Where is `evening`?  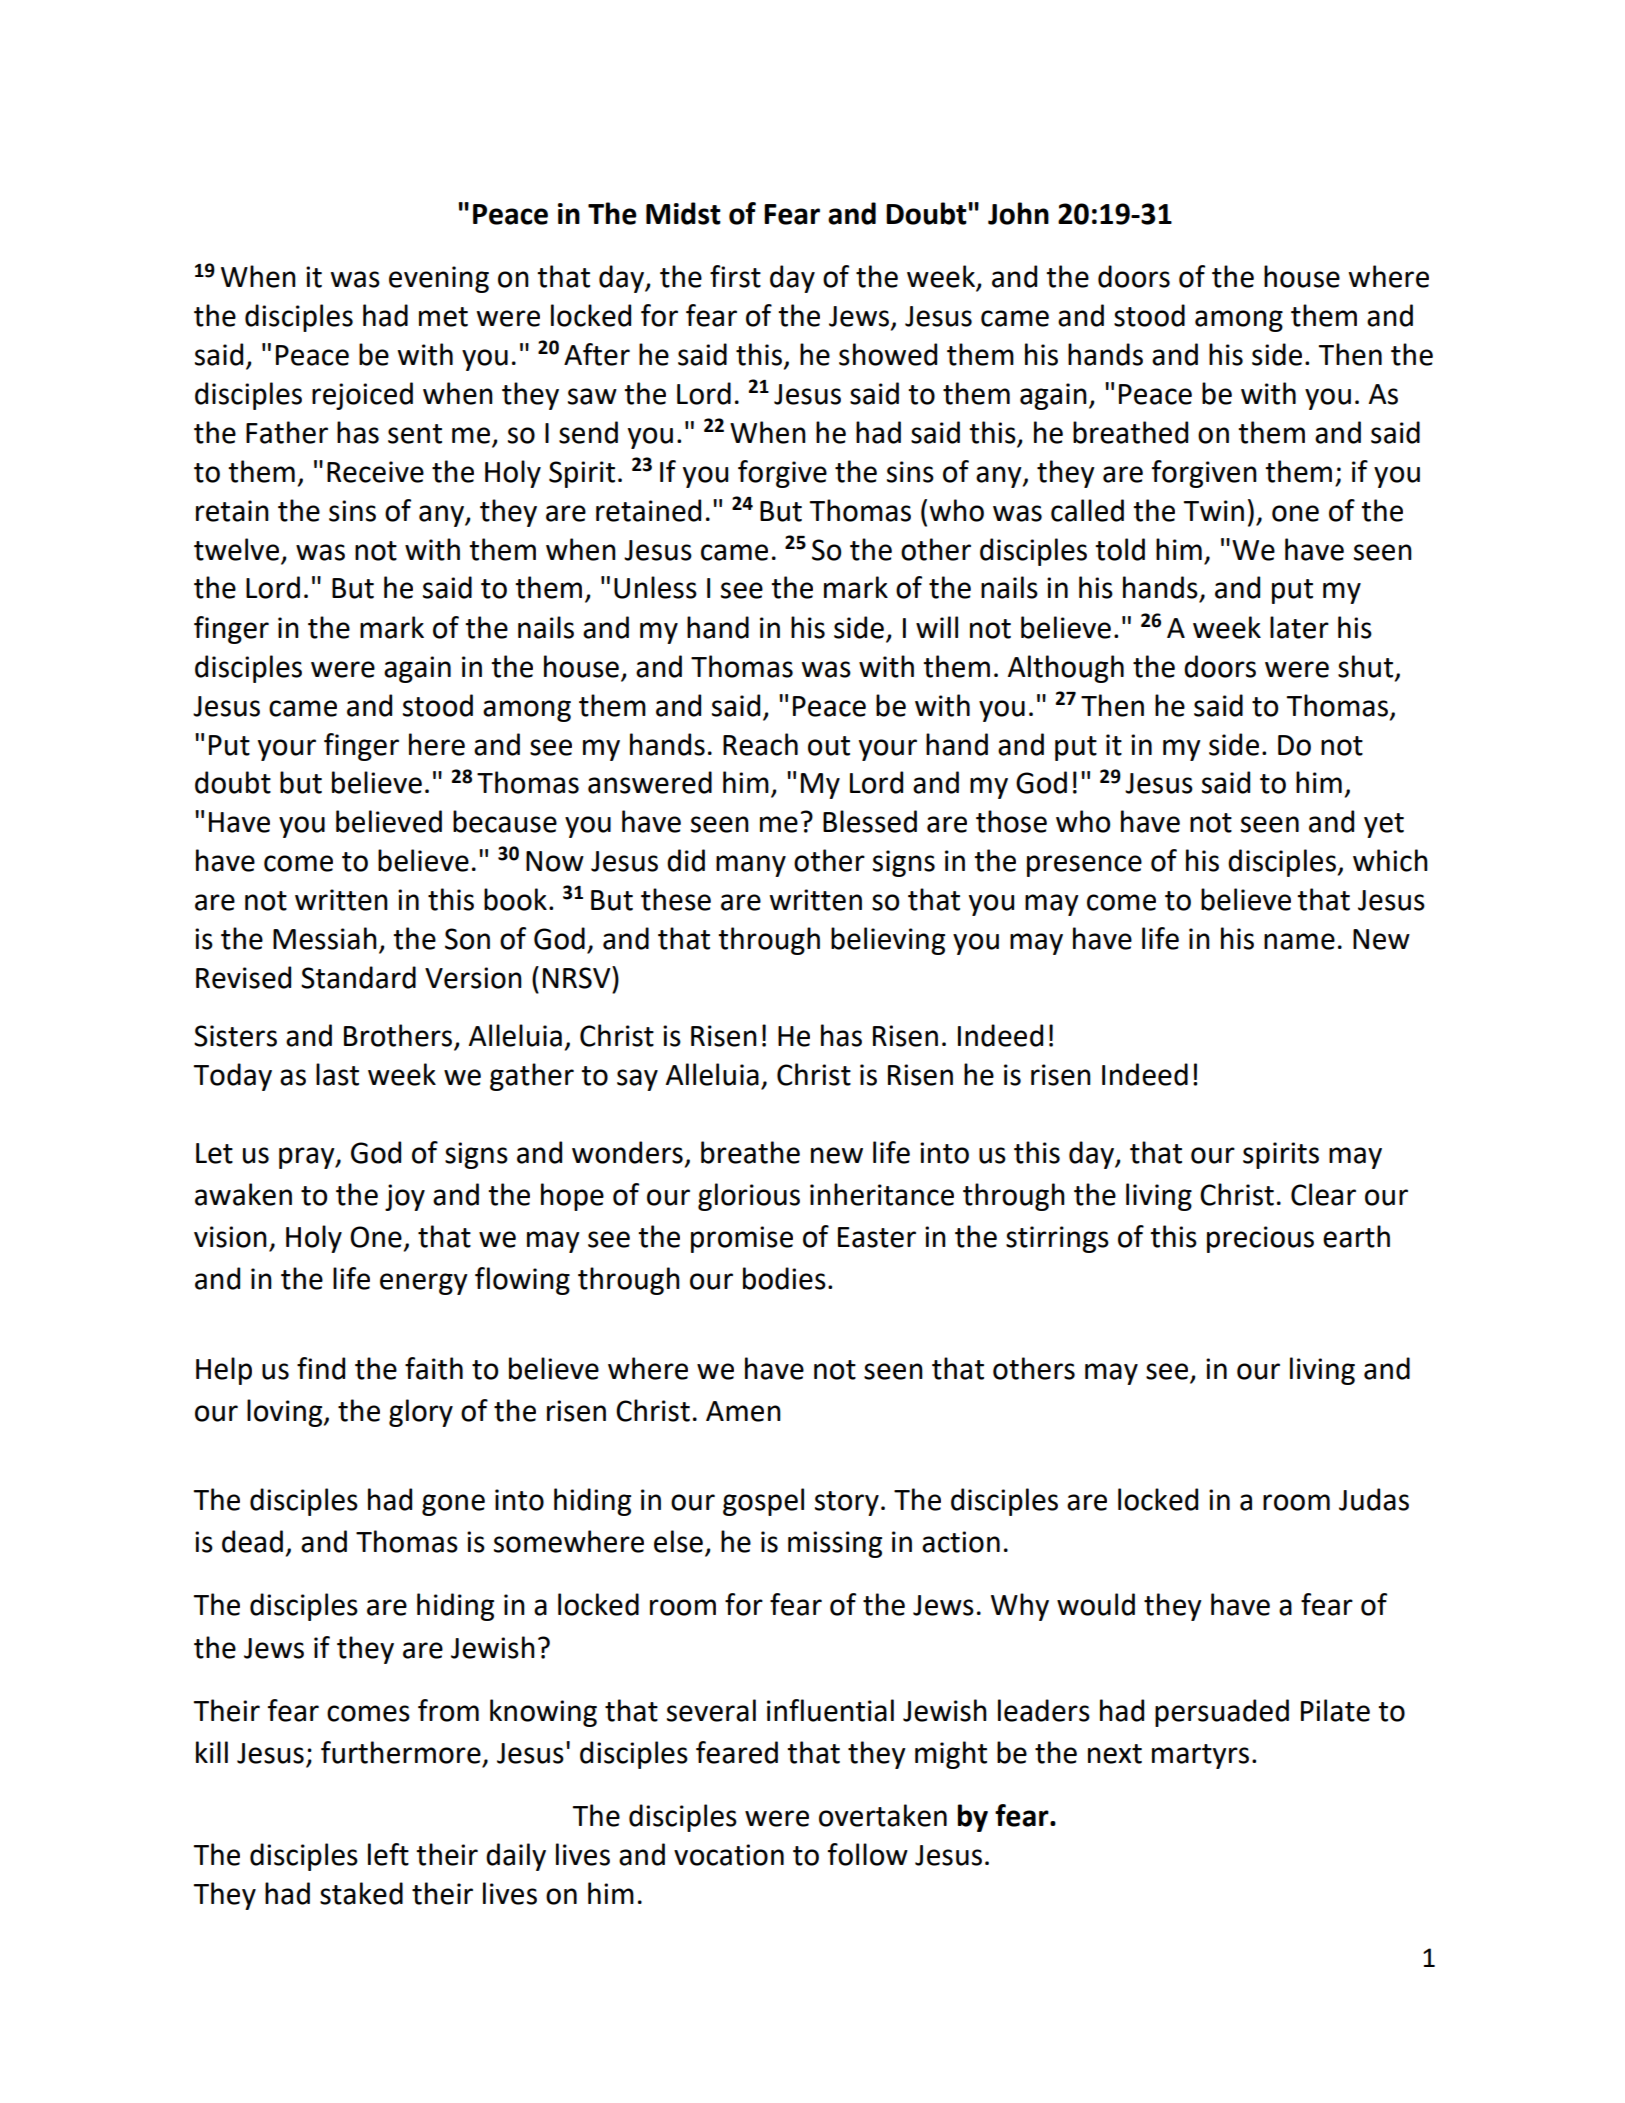 evening is located at coordinates (439, 279).
